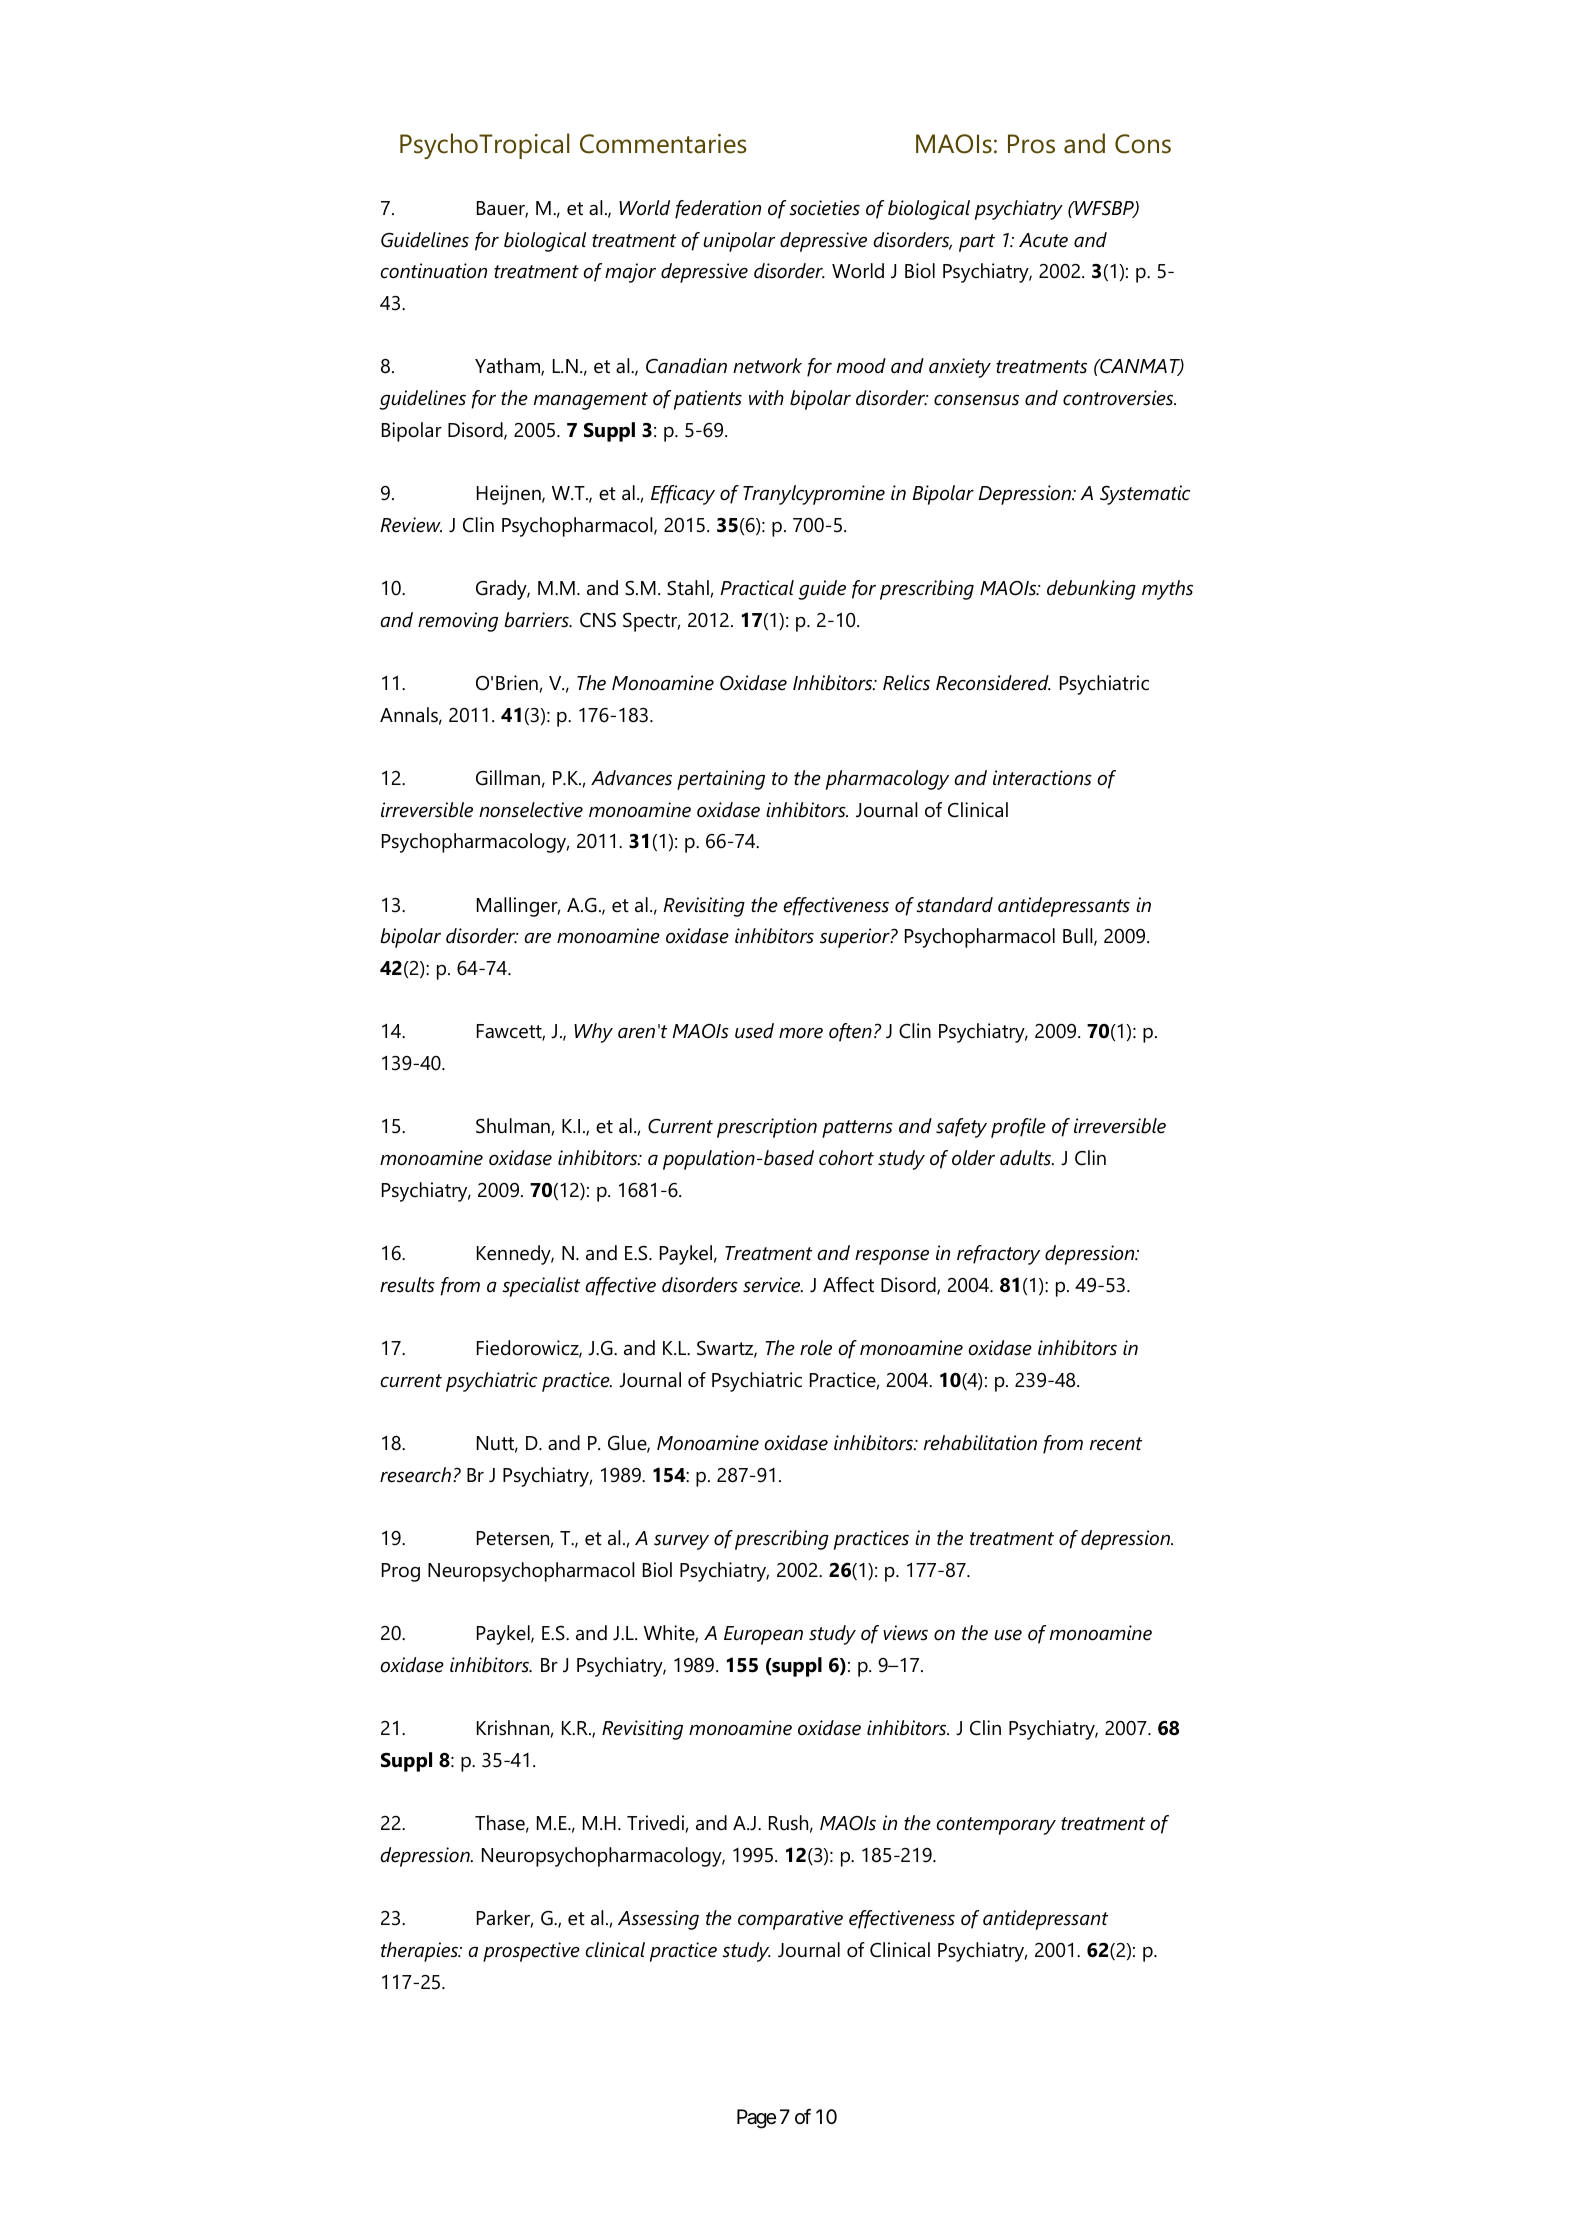 This image has height=2222, width=1571. I want to click on debunking, so click(1091, 590).
